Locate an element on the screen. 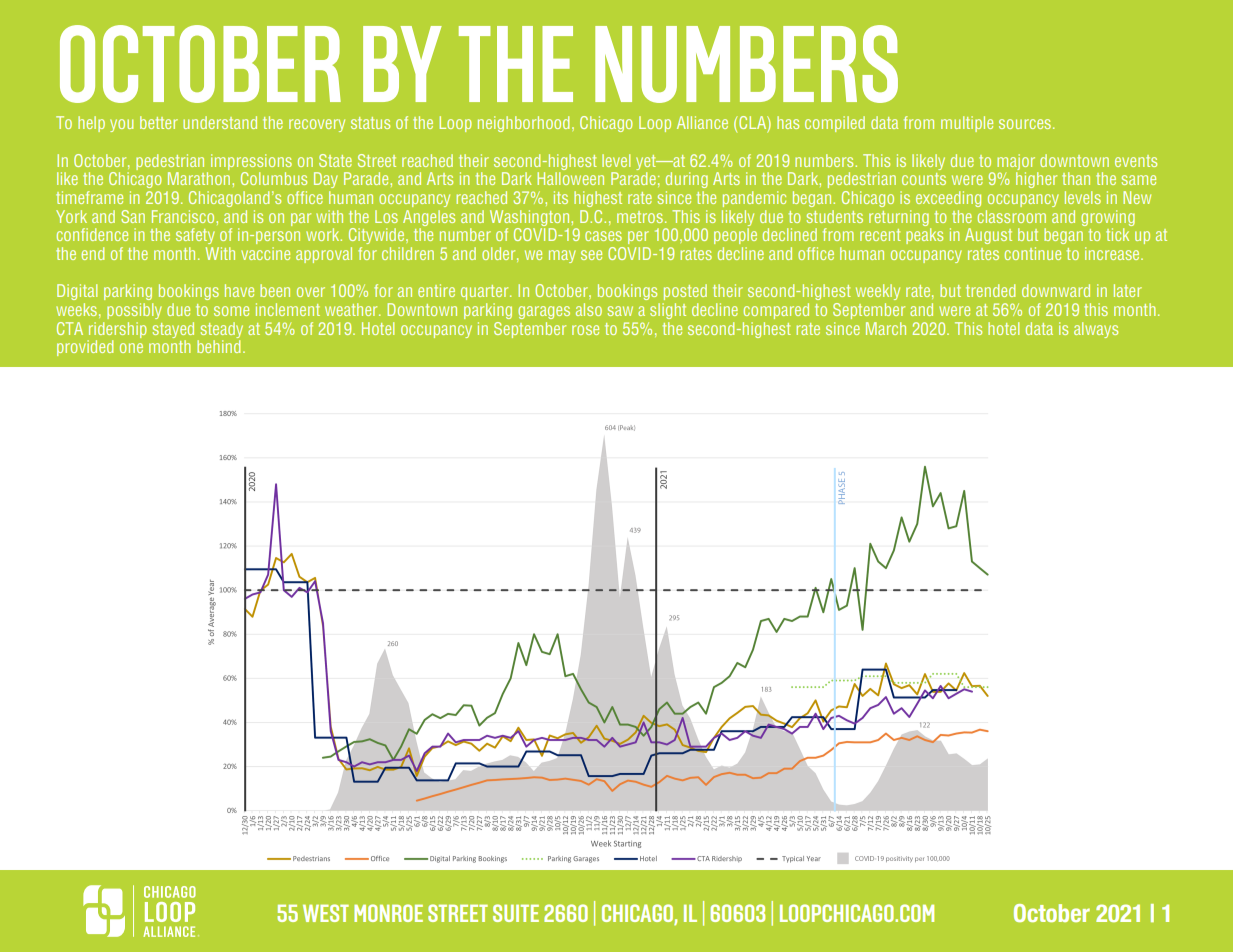 This screenshot has width=1233, height=952. WEST is located at coordinates (326, 913).
